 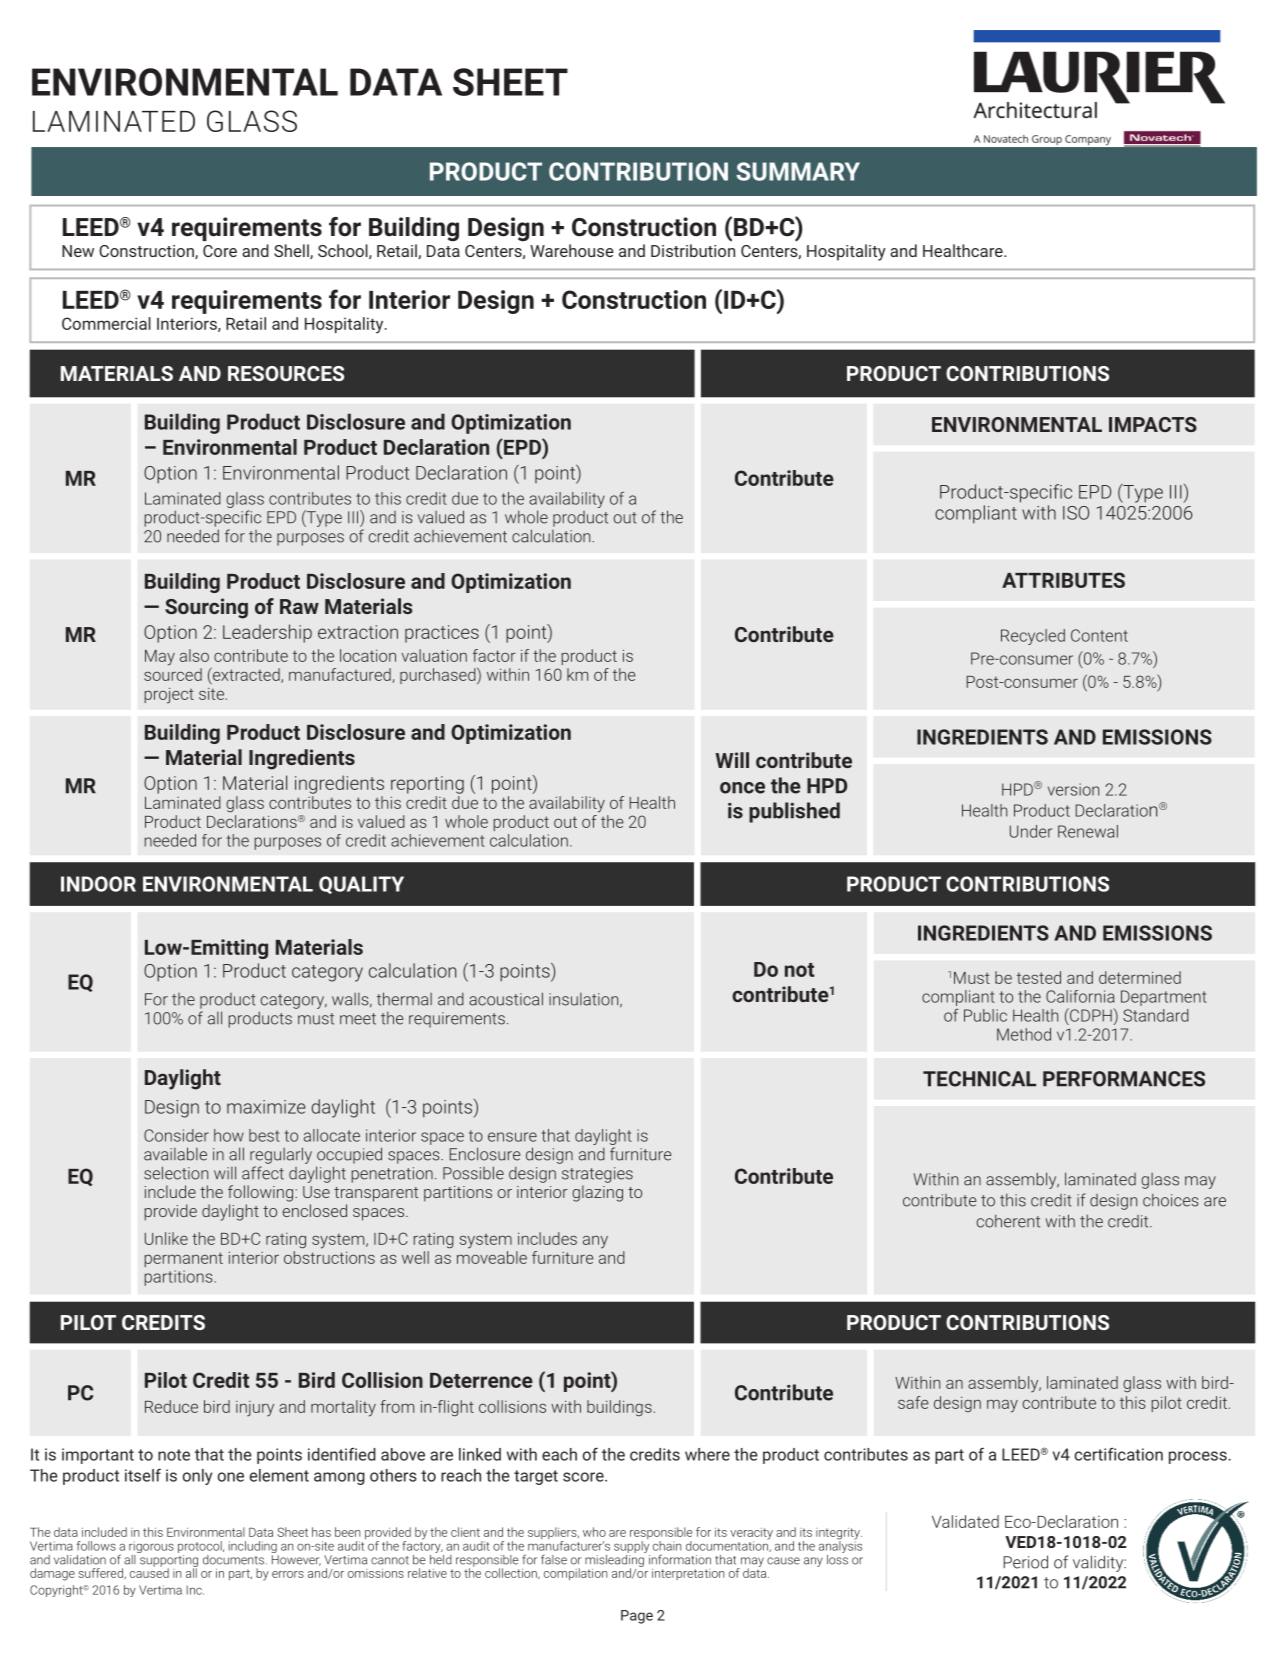 I want to click on Renewal, so click(x=1088, y=831).
